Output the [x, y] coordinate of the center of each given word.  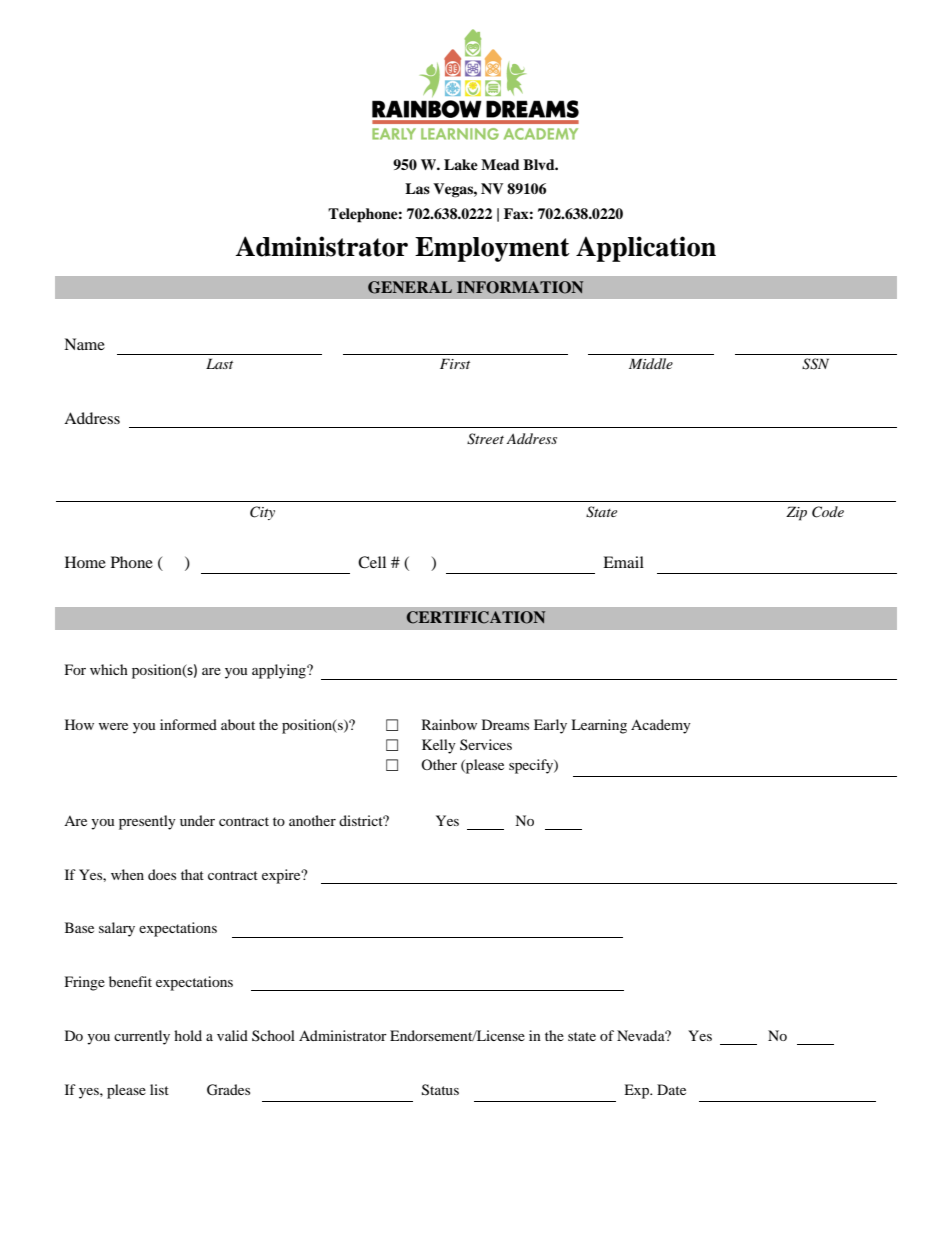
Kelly [439, 746]
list [159, 1089]
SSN [815, 364]
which [109, 669]
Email [623, 562]
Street [485, 439]
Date [671, 1089]
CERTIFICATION [476, 617]
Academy [661, 726]
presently [147, 822]
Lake [461, 164]
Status [440, 1090]
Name [84, 344]
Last [219, 363]
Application [646, 249]
